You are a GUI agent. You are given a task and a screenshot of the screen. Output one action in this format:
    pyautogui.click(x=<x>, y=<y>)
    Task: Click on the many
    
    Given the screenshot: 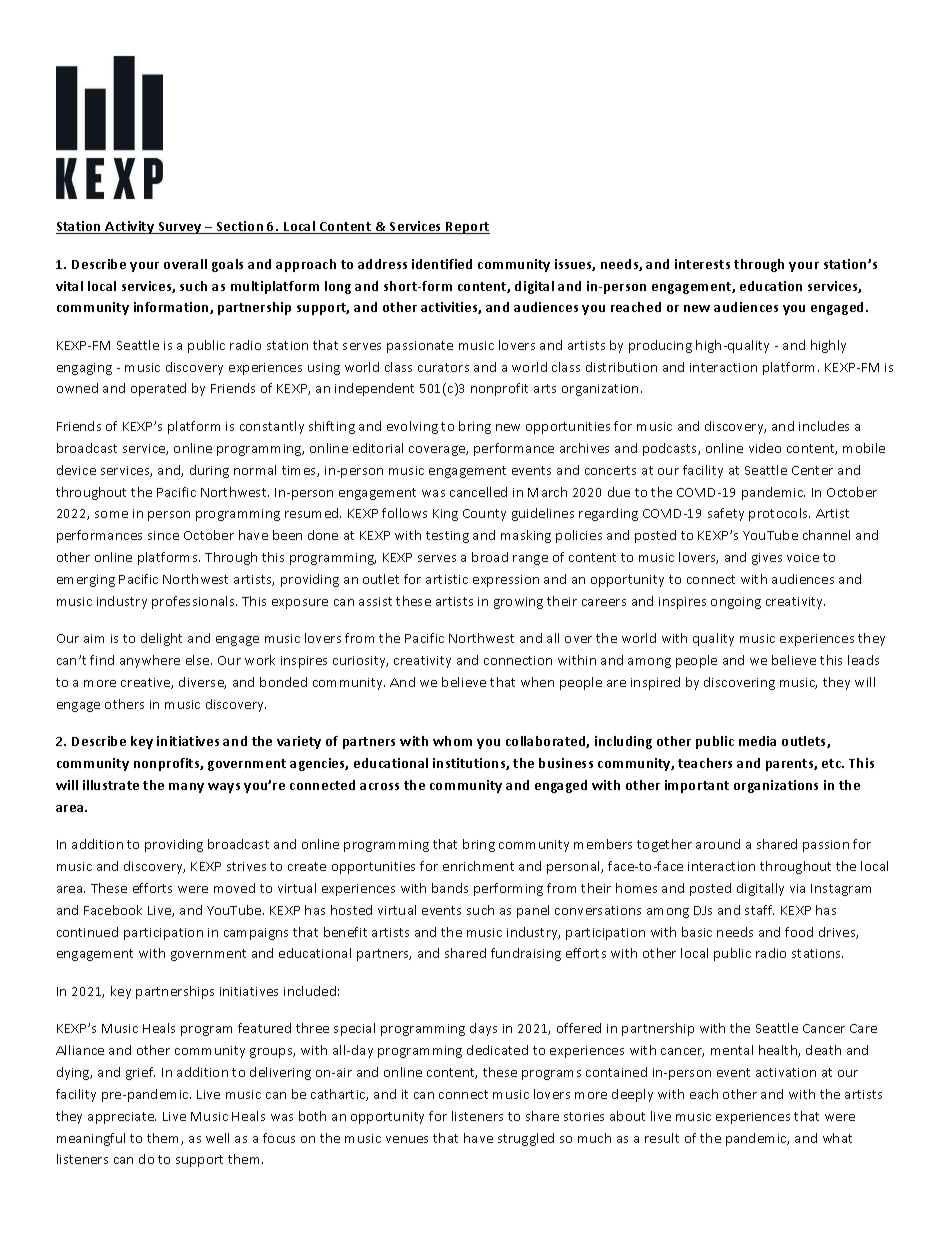 What is the action you would take?
    pyautogui.click(x=186, y=788)
